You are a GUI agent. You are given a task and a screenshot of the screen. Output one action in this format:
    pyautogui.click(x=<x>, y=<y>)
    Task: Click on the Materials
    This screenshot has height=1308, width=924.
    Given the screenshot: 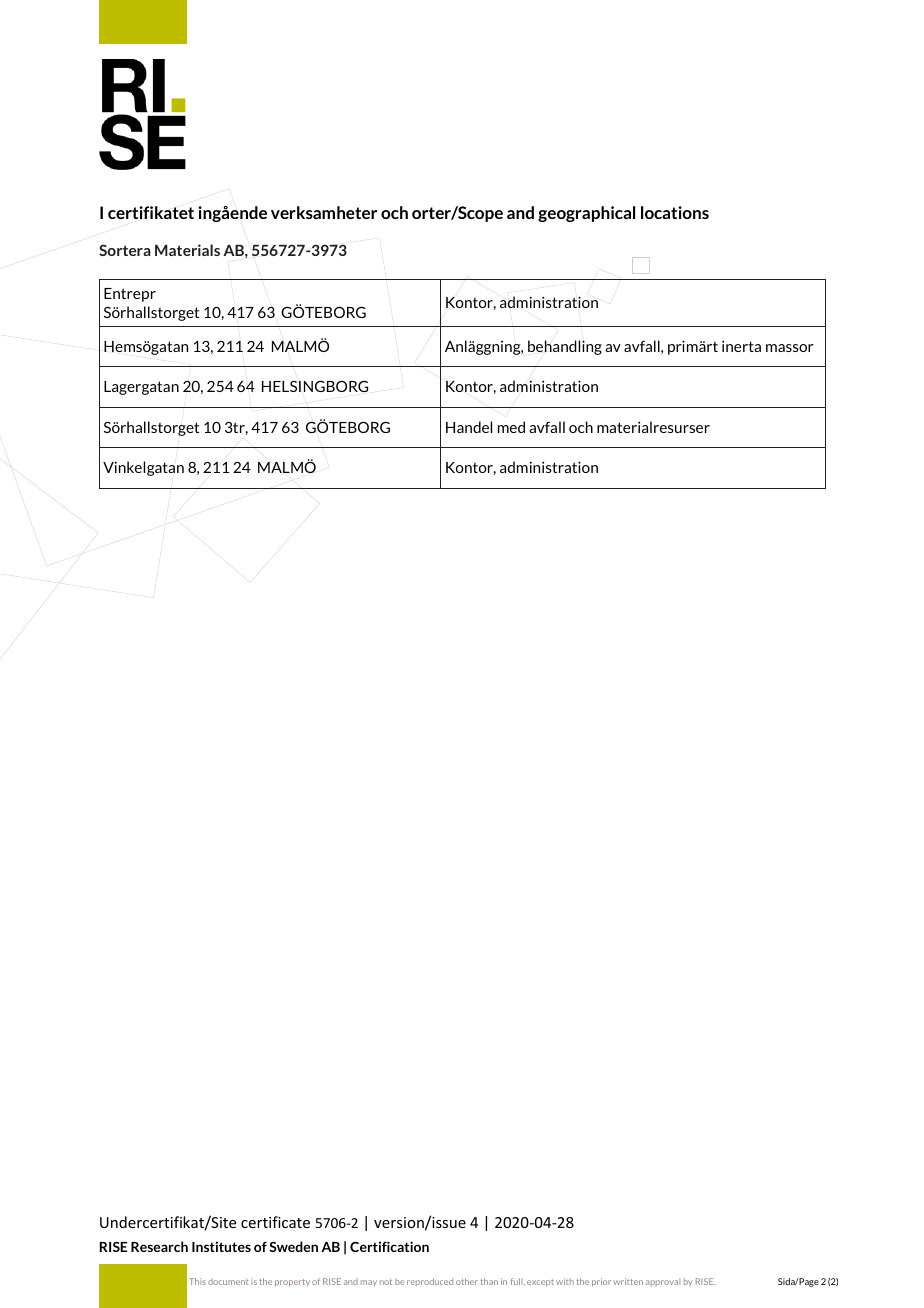 What is the action you would take?
    pyautogui.click(x=187, y=250)
